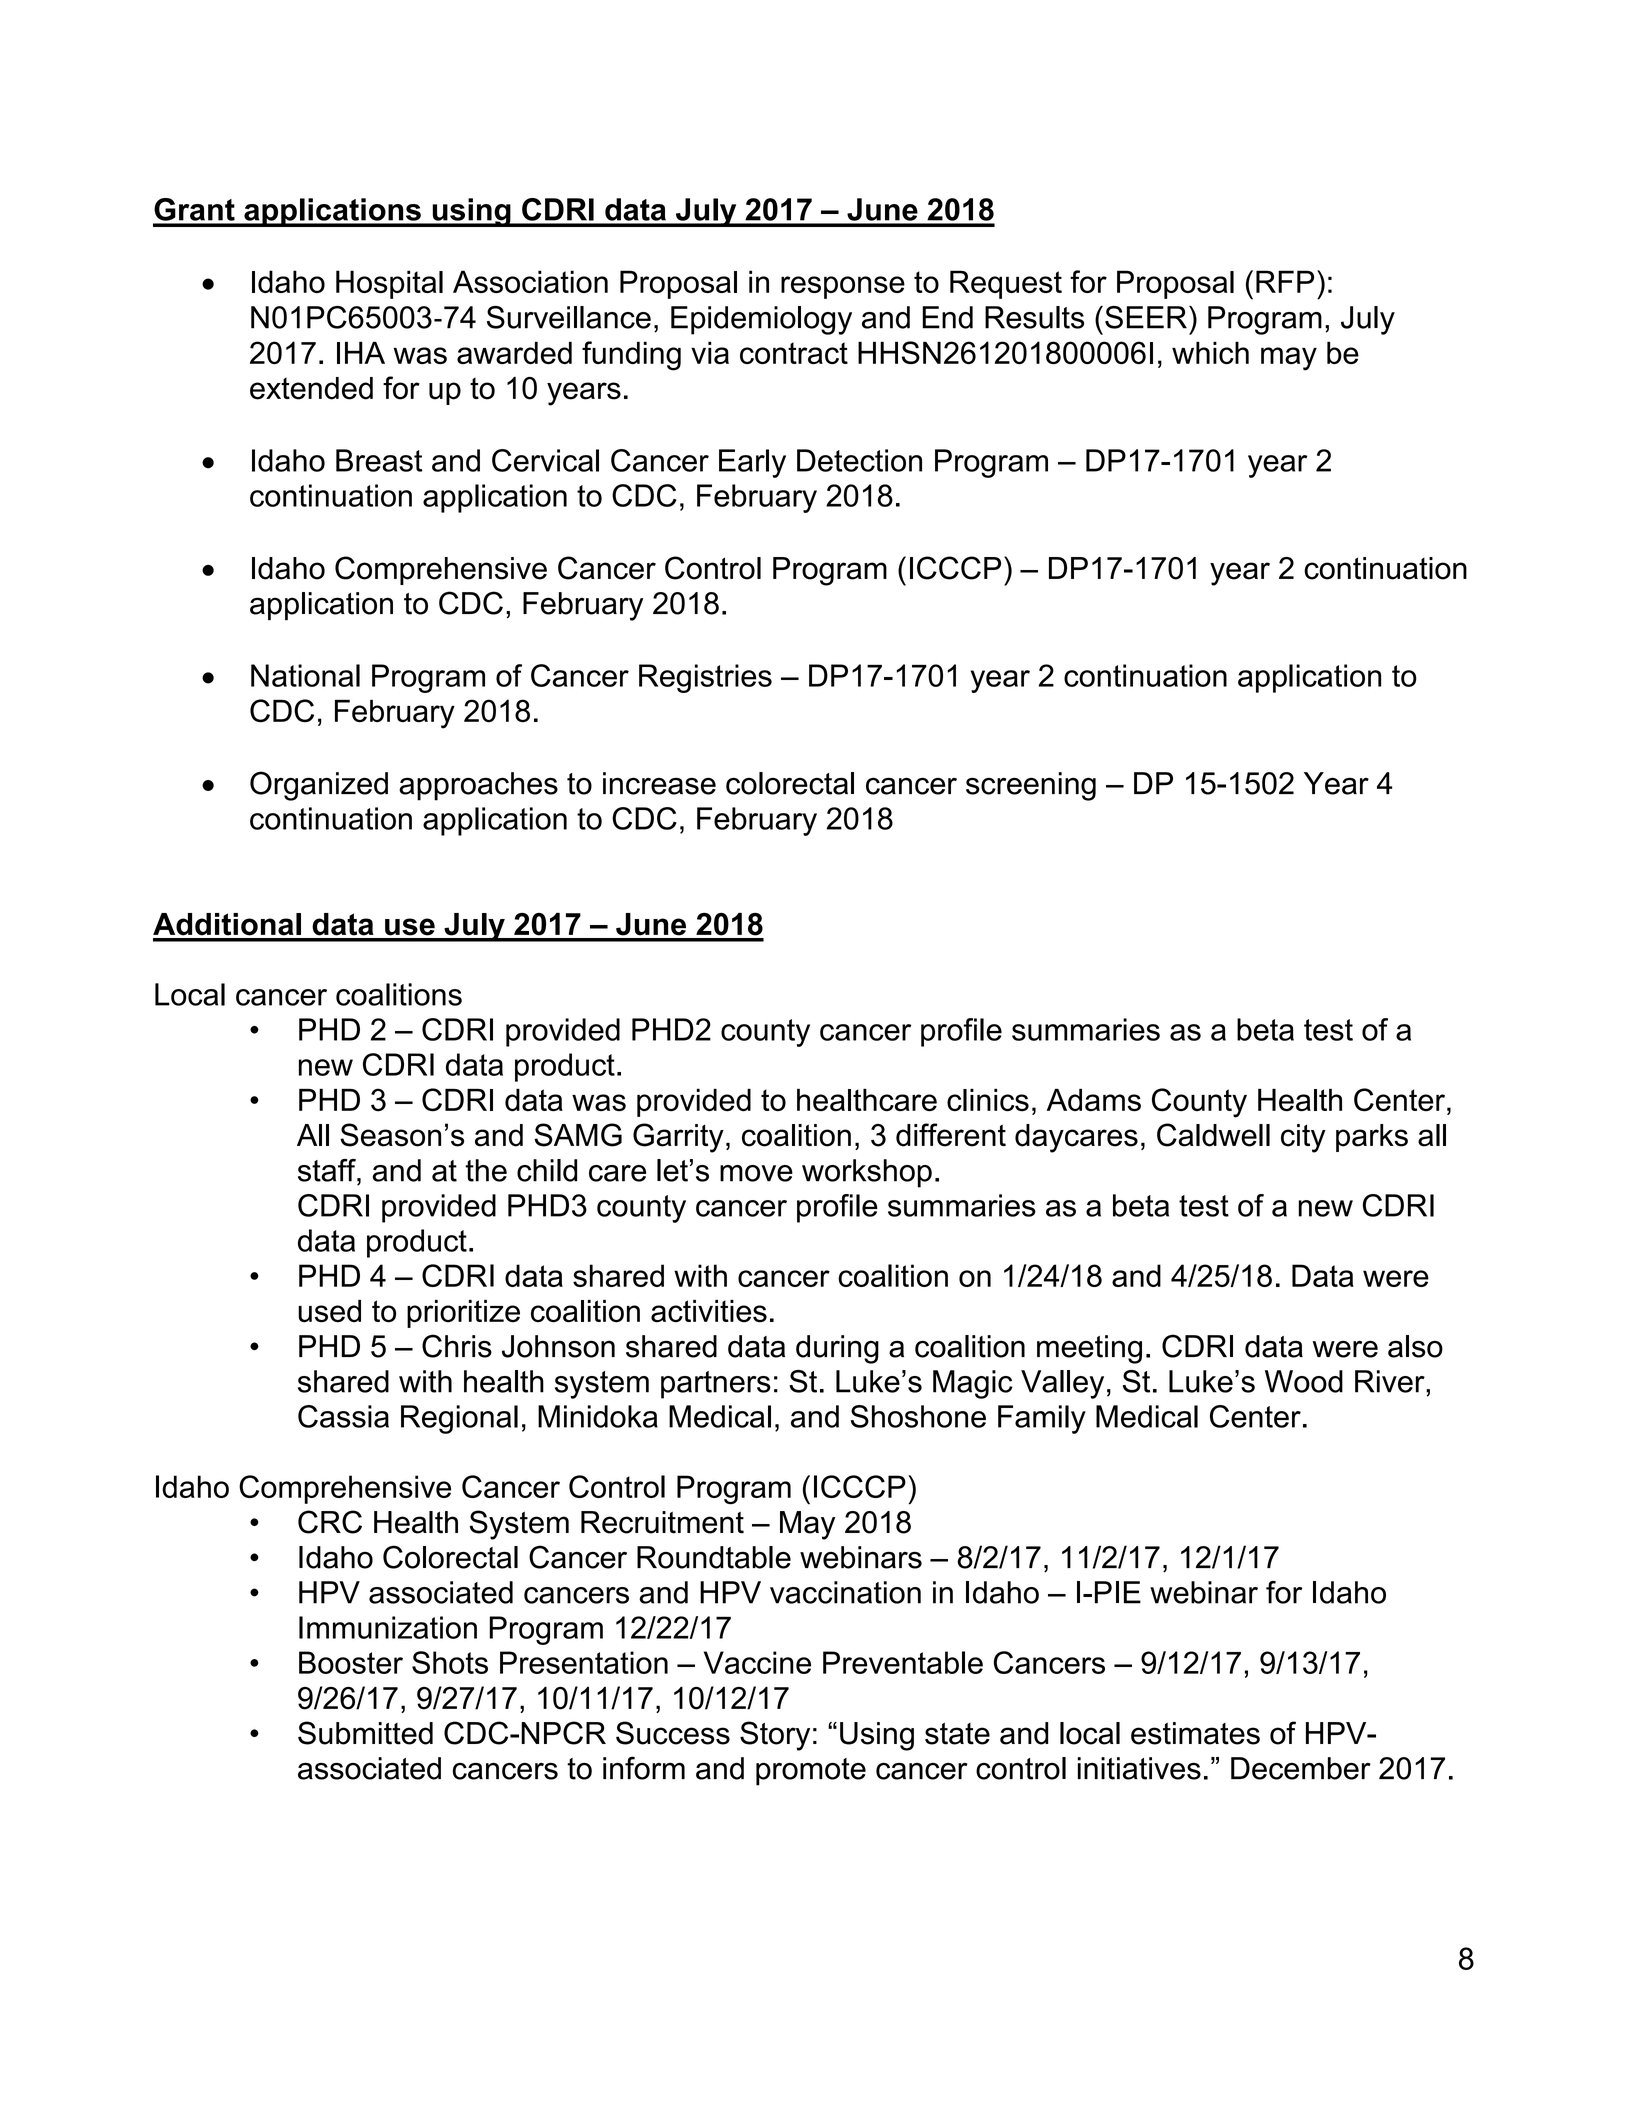 The width and height of the page is (1628, 2107). I want to click on RFP, so click(1285, 281).
